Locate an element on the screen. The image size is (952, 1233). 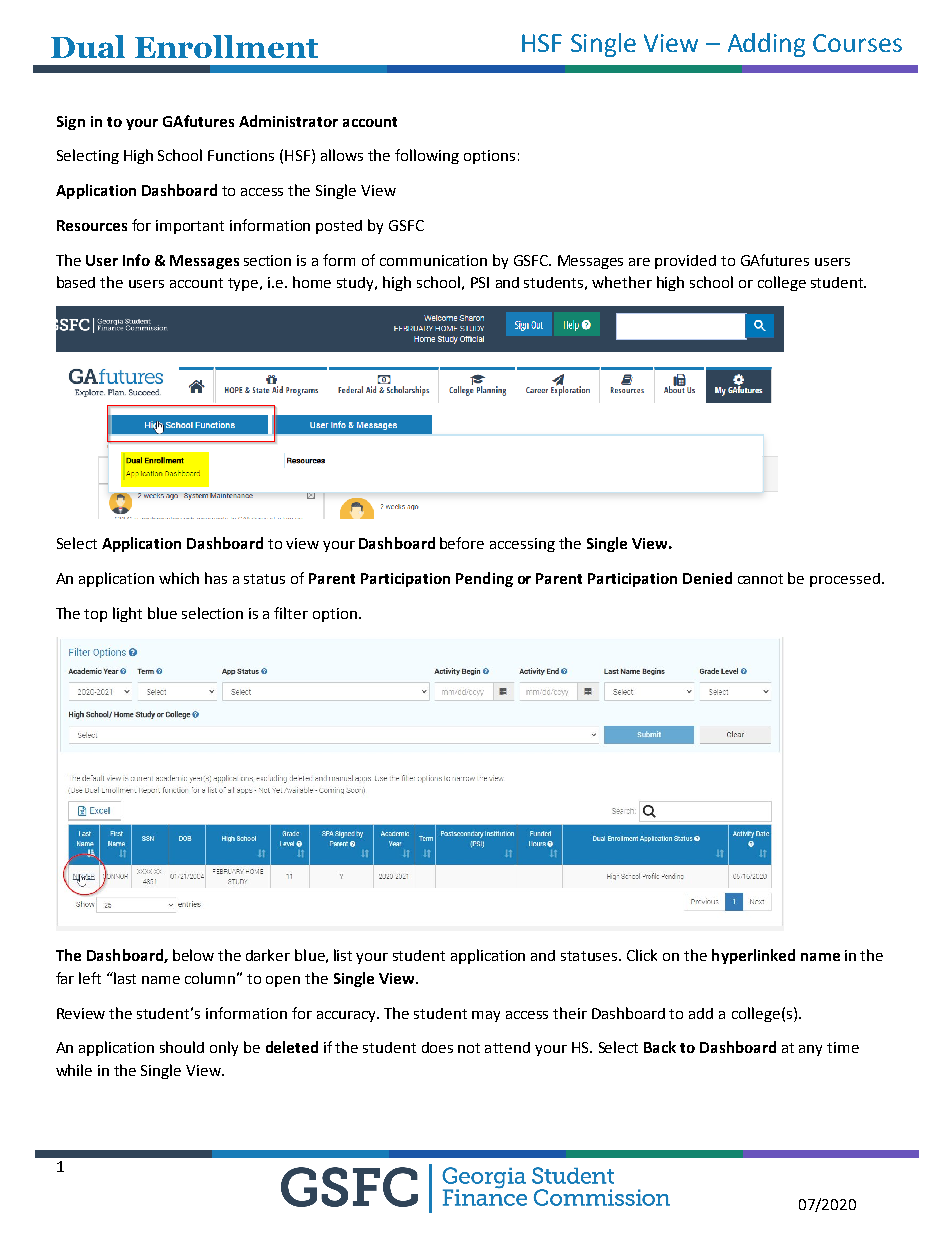
Enrollment is located at coordinates (226, 46).
